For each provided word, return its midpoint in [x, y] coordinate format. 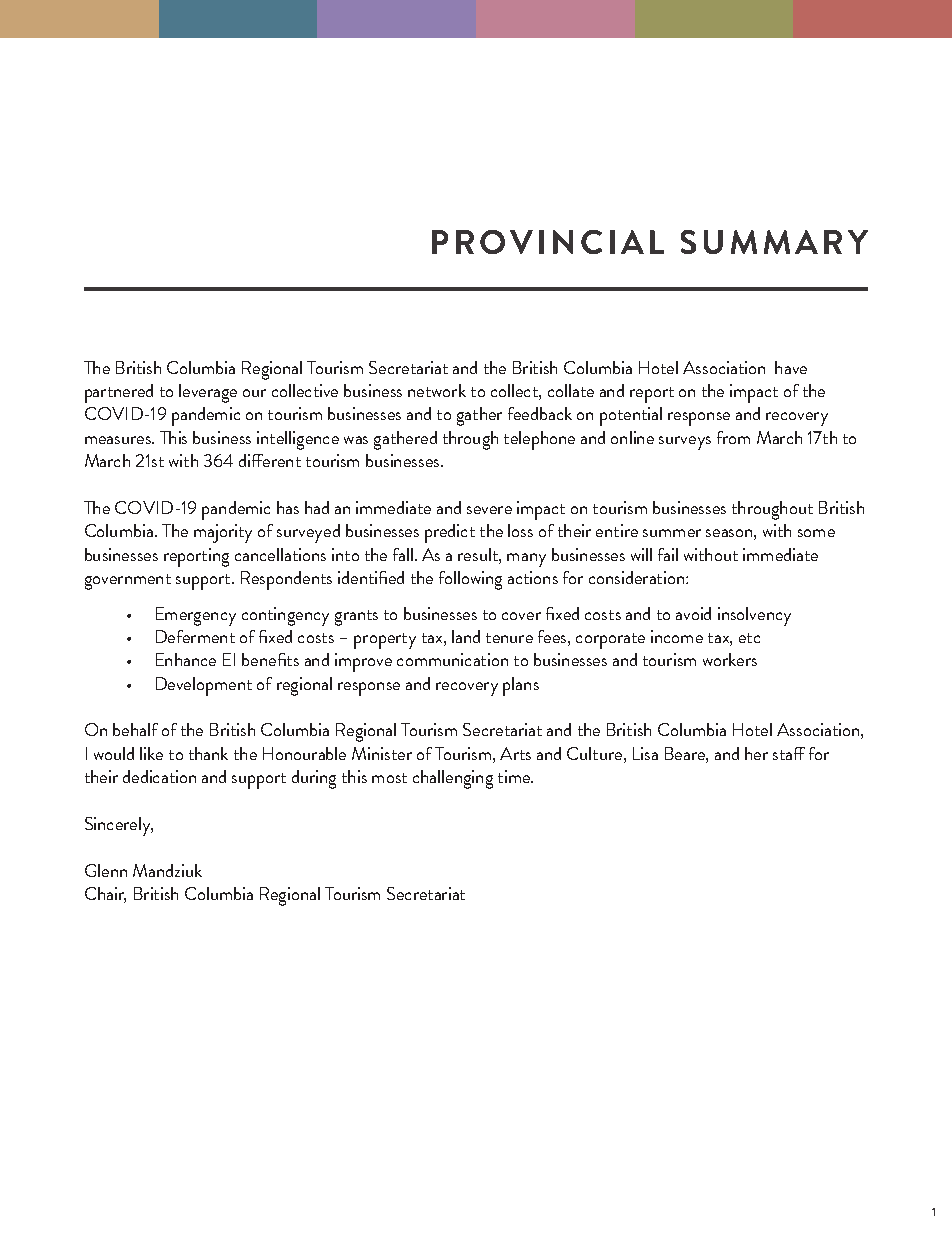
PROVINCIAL [548, 242]
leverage [208, 393]
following [470, 580]
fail [668, 554]
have [791, 367]
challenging [453, 779]
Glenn [106, 870]
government [128, 582]
